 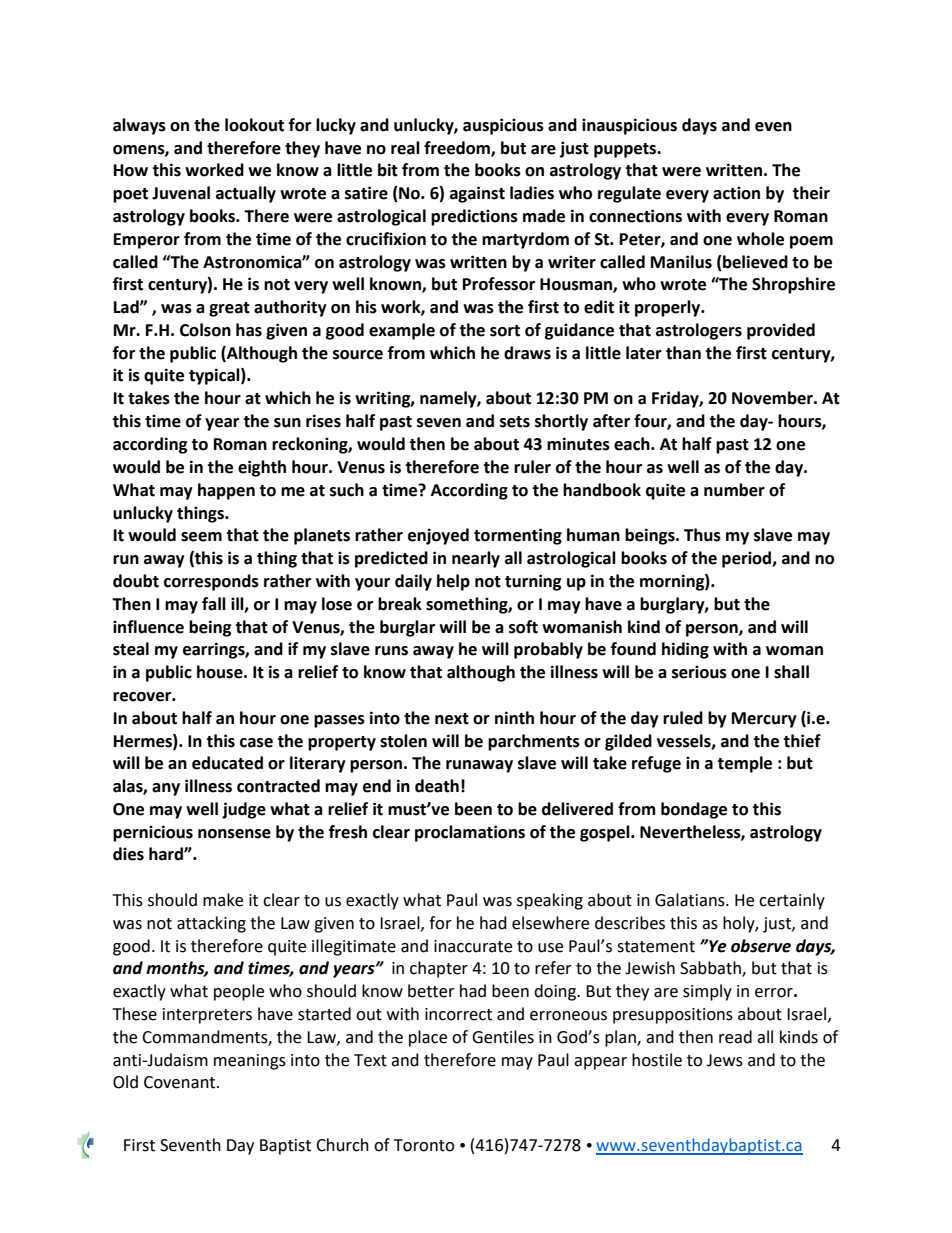 What do you see at coordinates (532, 467) in the screenshot?
I see `ruler` at bounding box center [532, 467].
